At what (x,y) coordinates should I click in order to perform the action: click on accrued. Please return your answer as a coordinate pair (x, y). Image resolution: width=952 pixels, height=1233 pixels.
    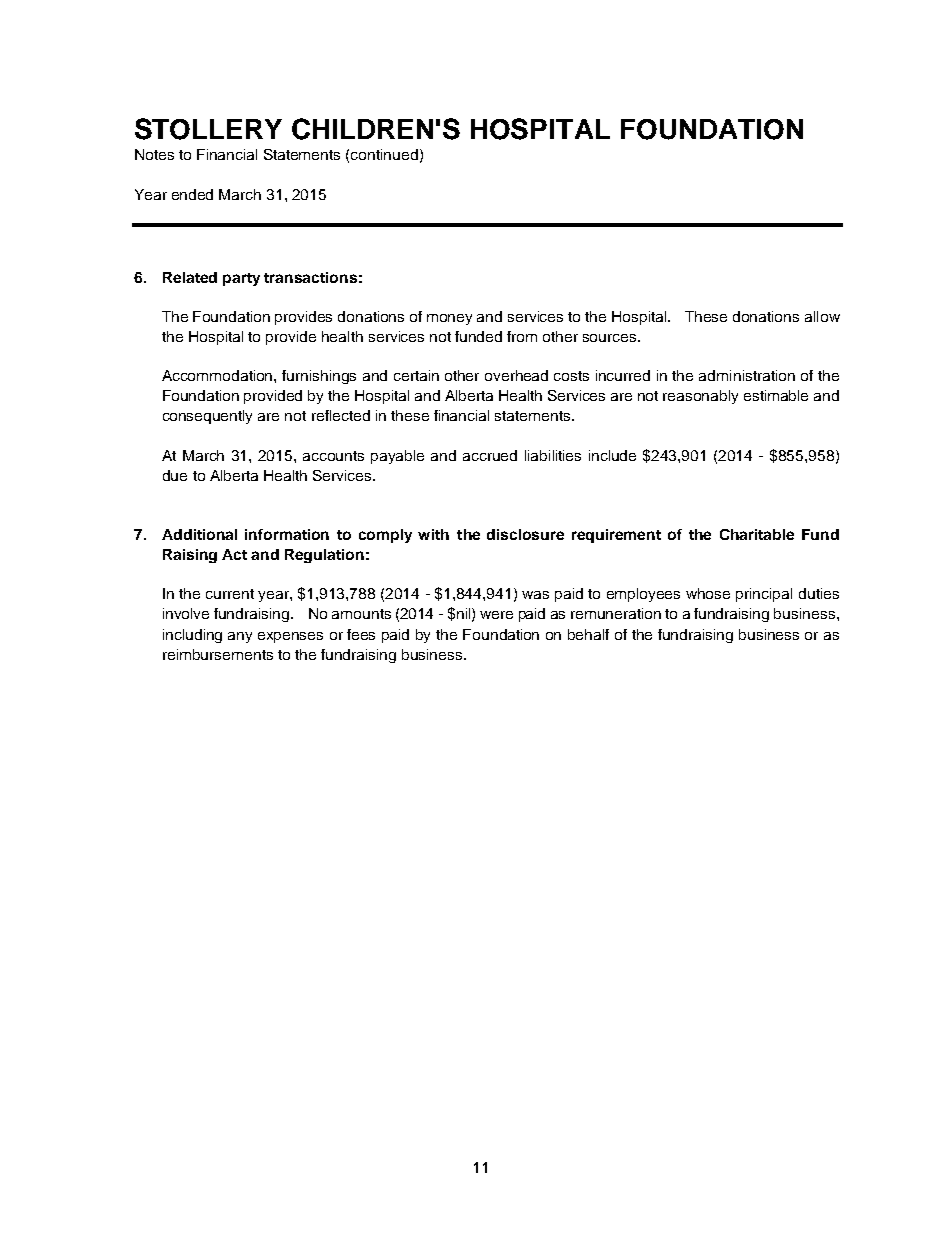
    Looking at the image, I should click on (490, 455).
